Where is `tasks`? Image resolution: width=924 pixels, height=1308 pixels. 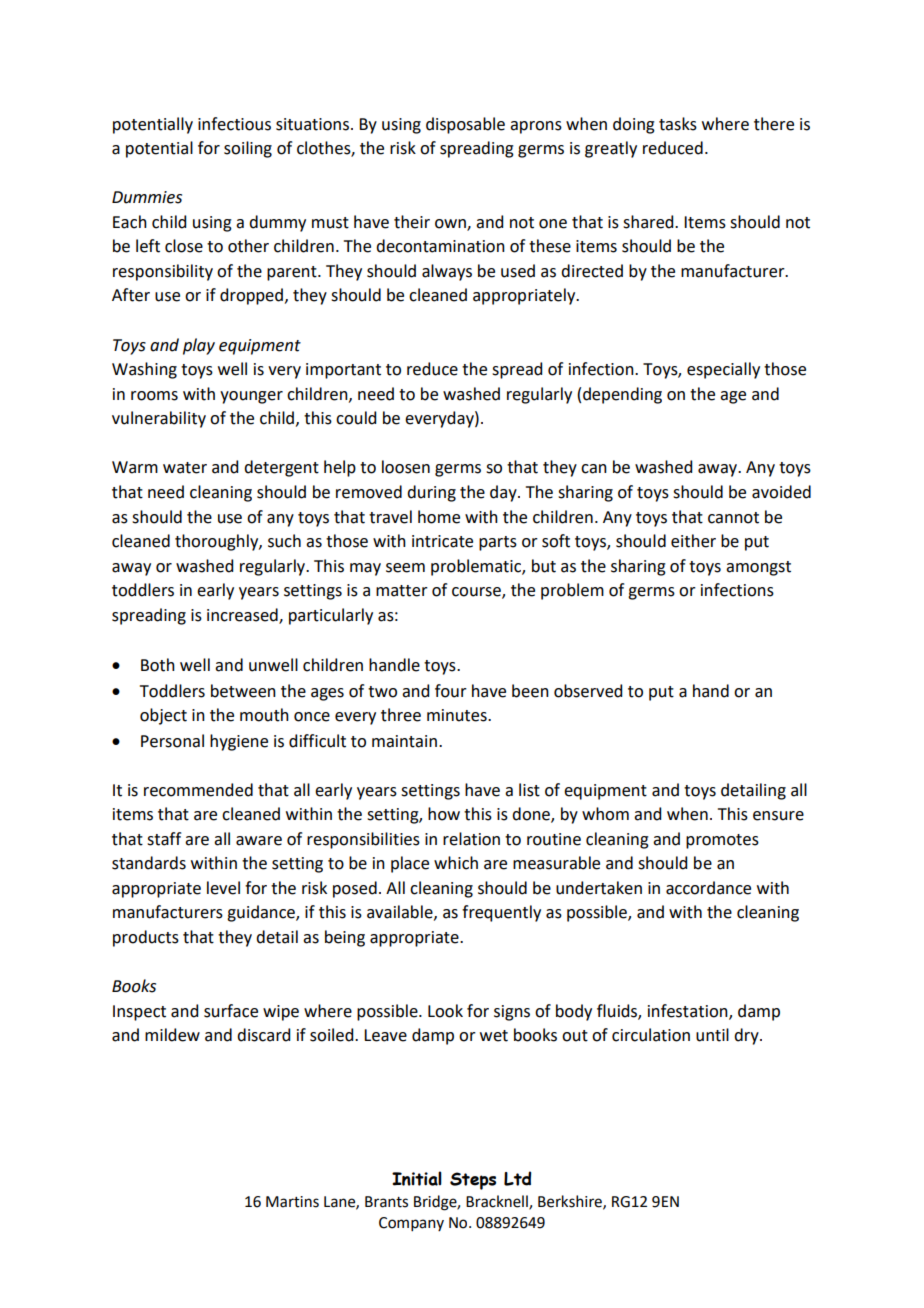
tasks is located at coordinates (678, 124).
